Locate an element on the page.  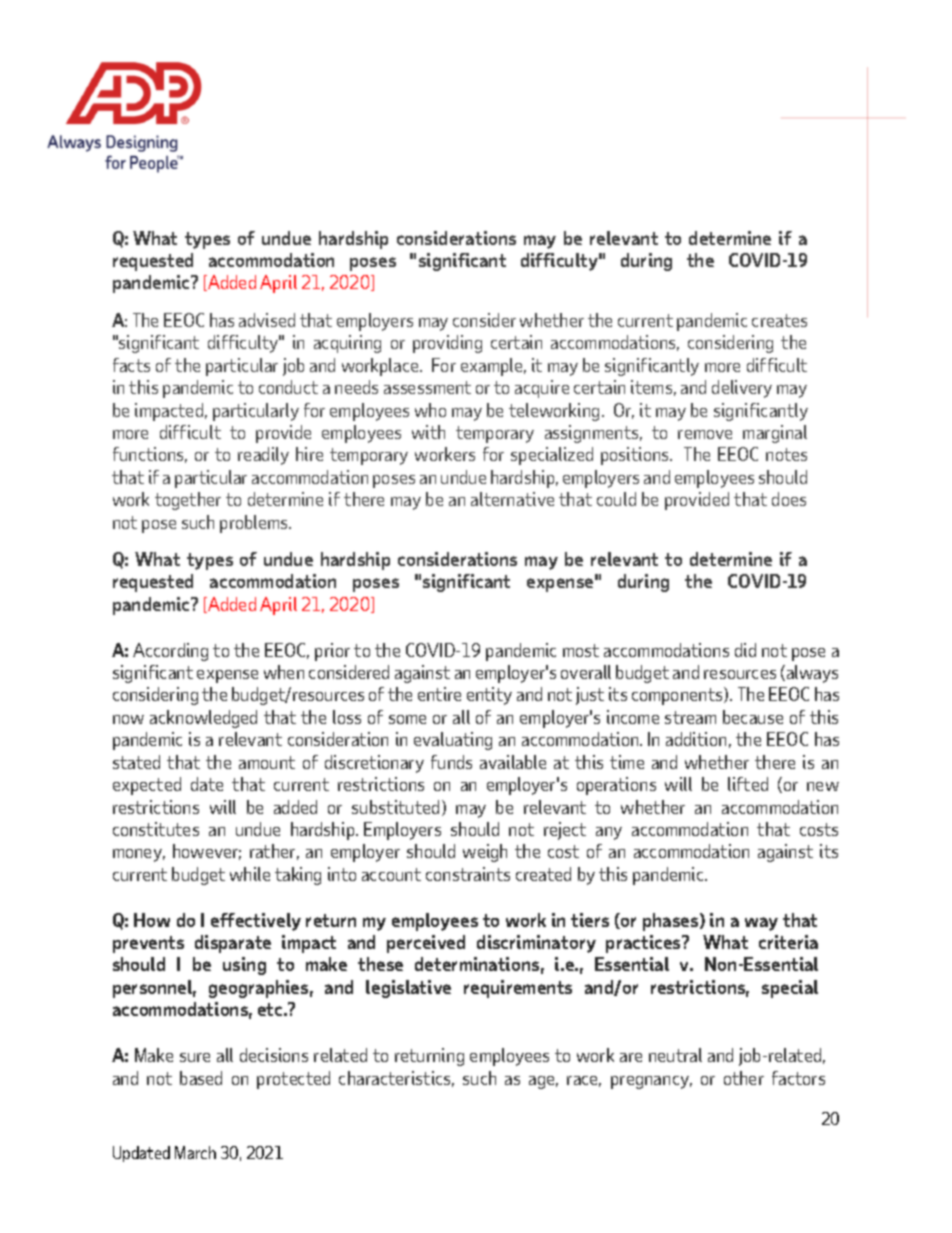
characteristics is located at coordinates (396, 1079).
